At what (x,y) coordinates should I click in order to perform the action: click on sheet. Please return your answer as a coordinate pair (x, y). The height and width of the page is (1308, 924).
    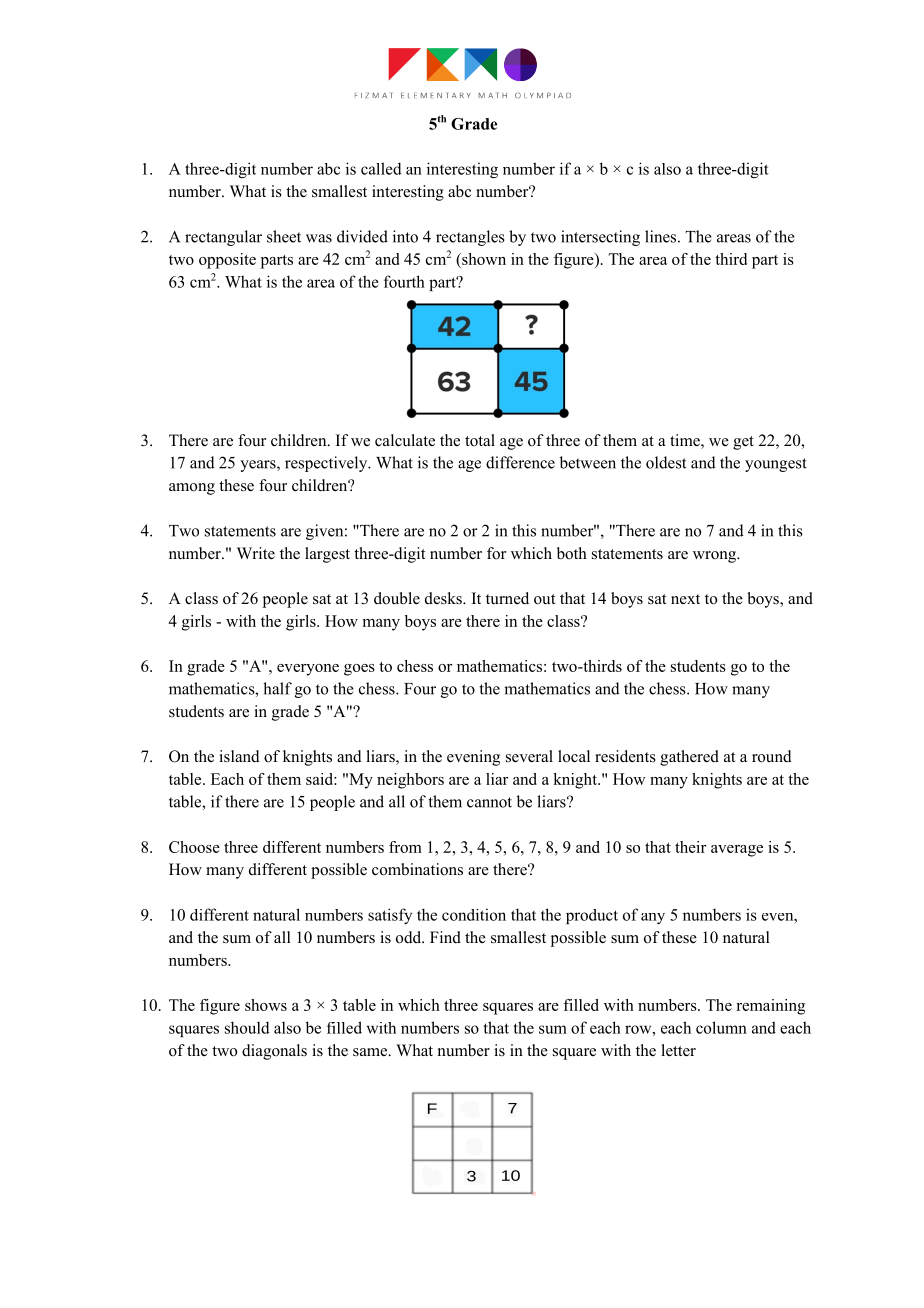
    Looking at the image, I should click on (284, 236).
